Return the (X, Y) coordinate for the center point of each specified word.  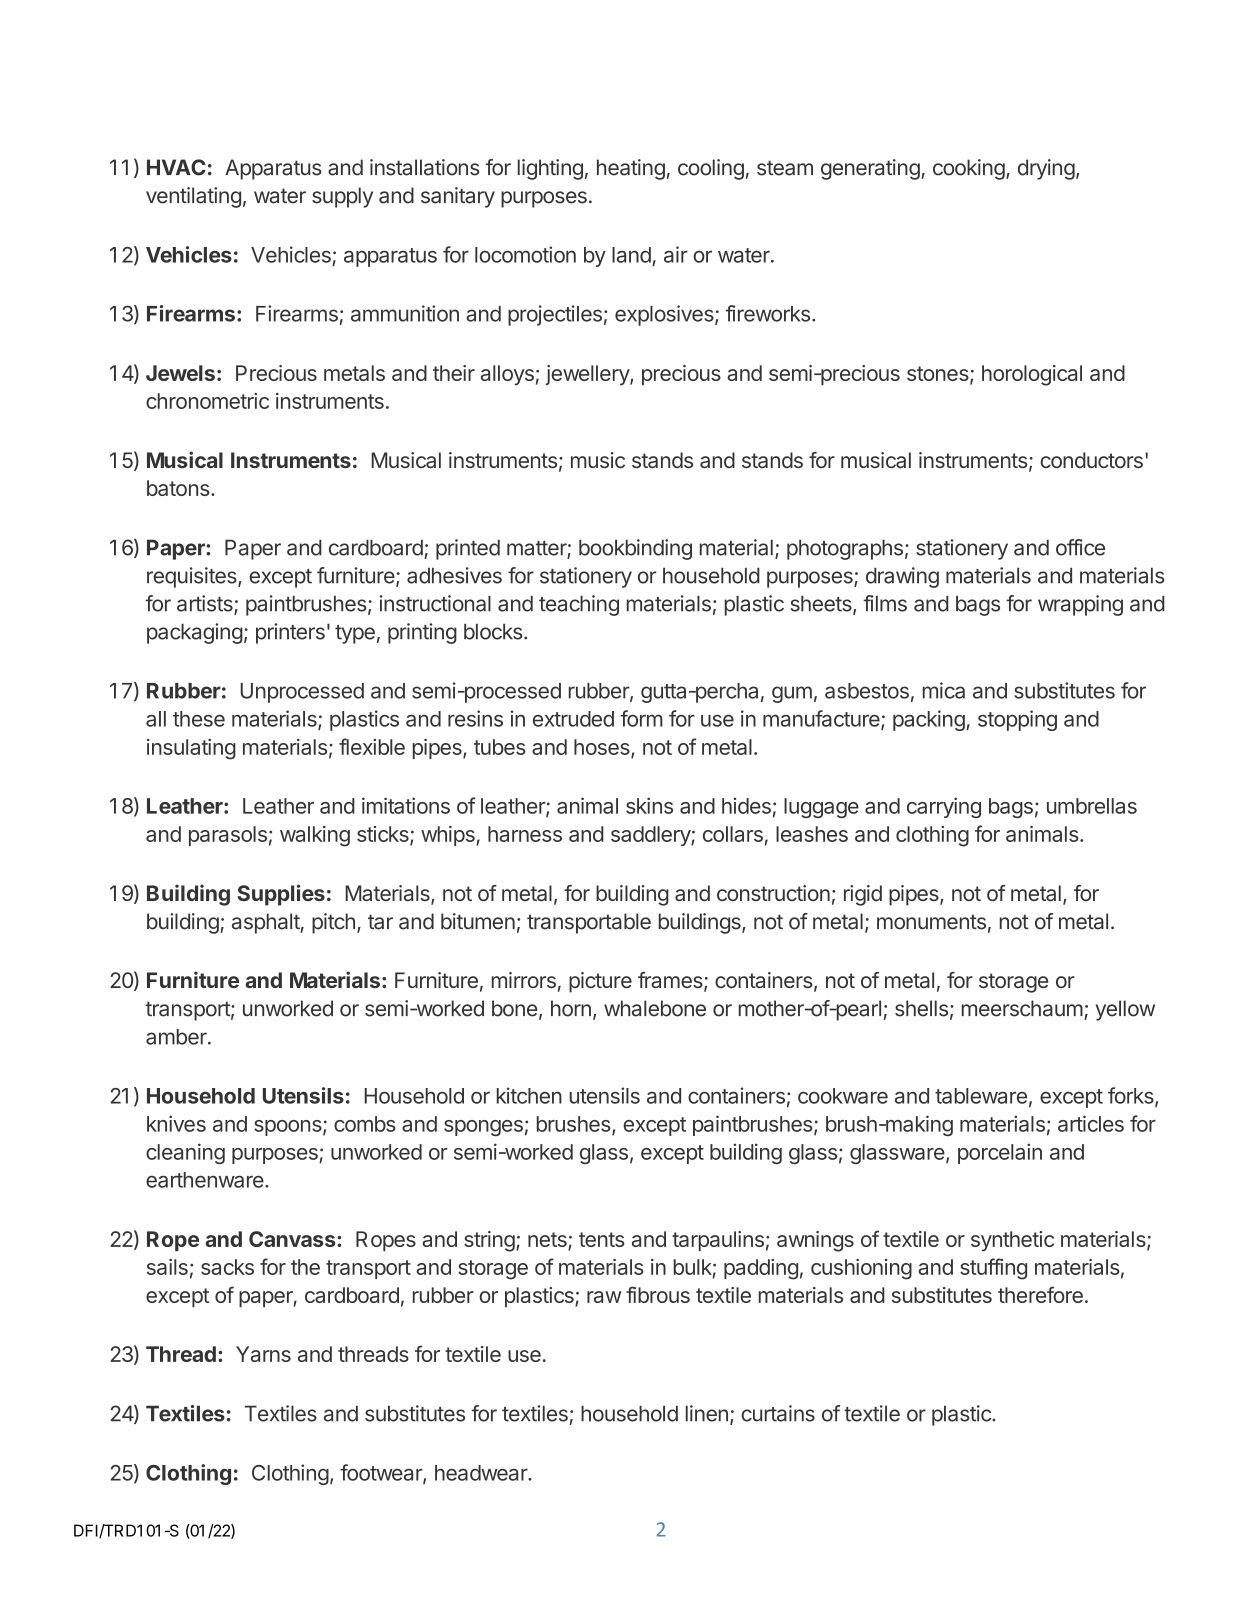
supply (342, 197)
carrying (944, 807)
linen (707, 1413)
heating (631, 169)
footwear (382, 1473)
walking (315, 836)
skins (649, 805)
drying (1046, 169)
